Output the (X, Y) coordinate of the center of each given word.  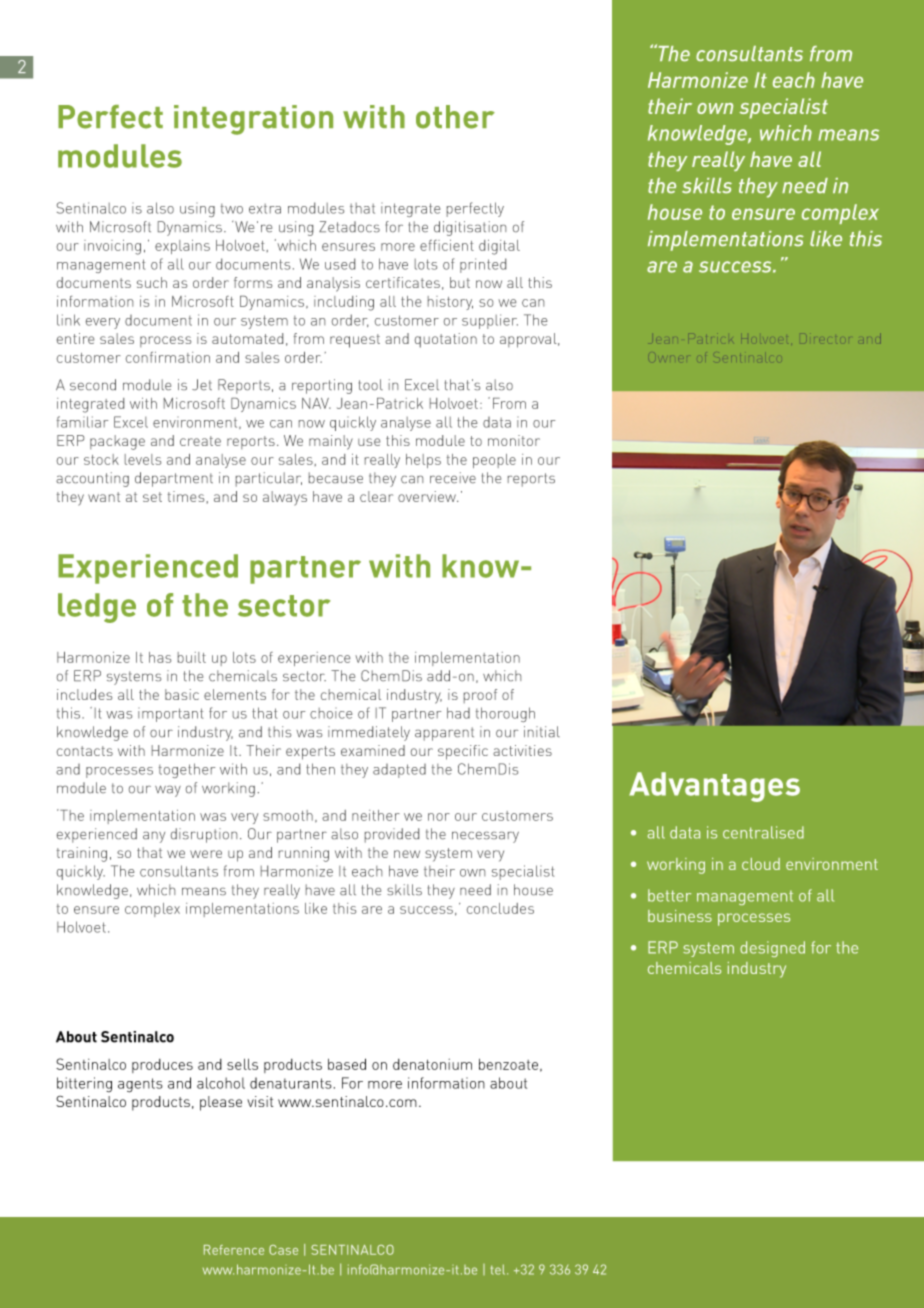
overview (428, 496)
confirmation (168, 357)
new (407, 854)
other (455, 117)
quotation (446, 340)
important (170, 715)
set (152, 497)
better (669, 895)
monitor (514, 440)
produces (162, 1066)
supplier (490, 321)
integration (253, 120)
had (458, 713)
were (206, 854)
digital (499, 247)
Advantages (714, 787)
